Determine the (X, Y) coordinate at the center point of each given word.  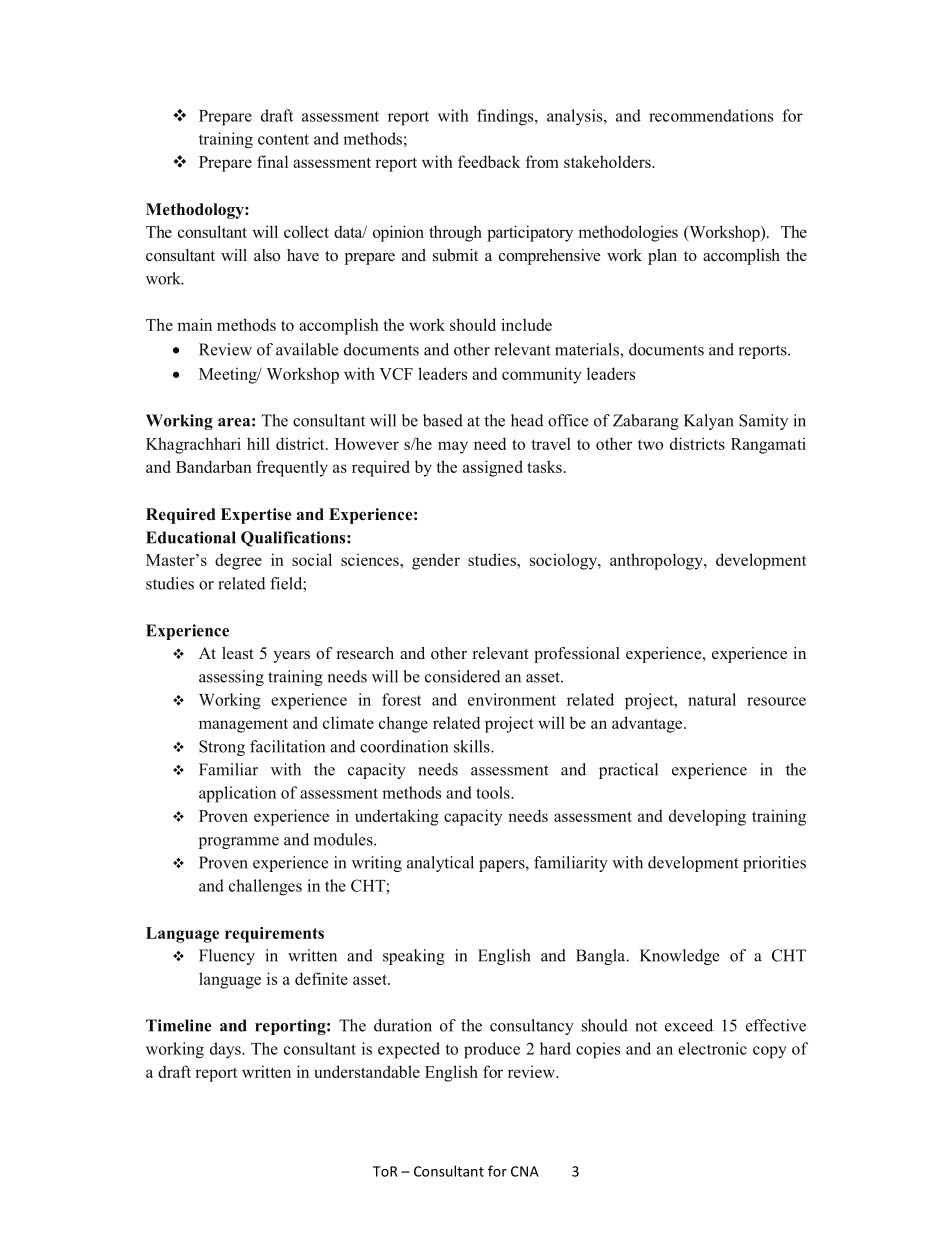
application (237, 794)
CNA (525, 1171)
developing (707, 817)
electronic (712, 1048)
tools (494, 792)
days (226, 1050)
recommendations (711, 115)
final (272, 161)
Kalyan (709, 422)
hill (258, 443)
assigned (493, 468)
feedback (489, 161)
